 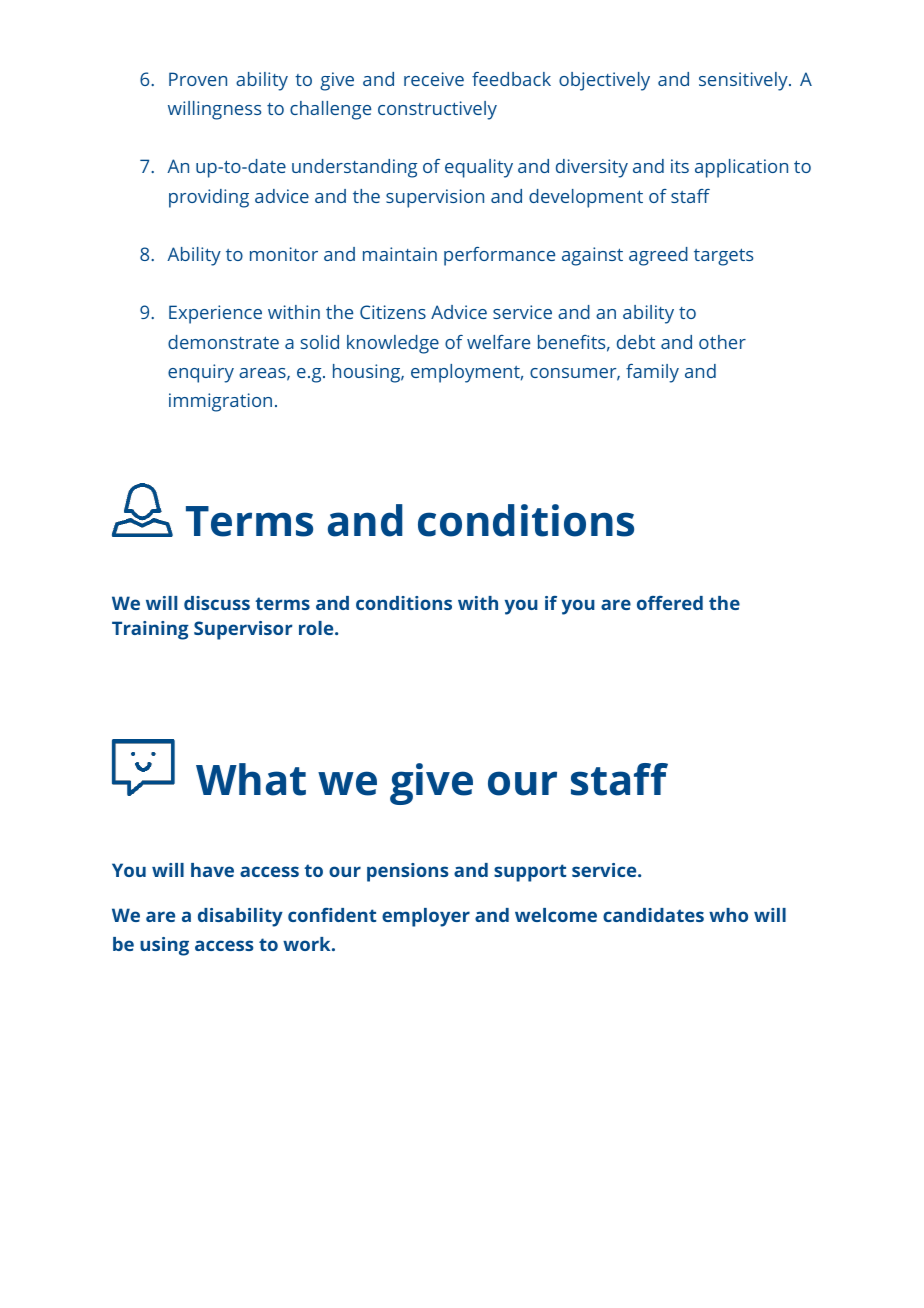 What do you see at coordinates (393, 344) in the page?
I see `knowledge` at bounding box center [393, 344].
